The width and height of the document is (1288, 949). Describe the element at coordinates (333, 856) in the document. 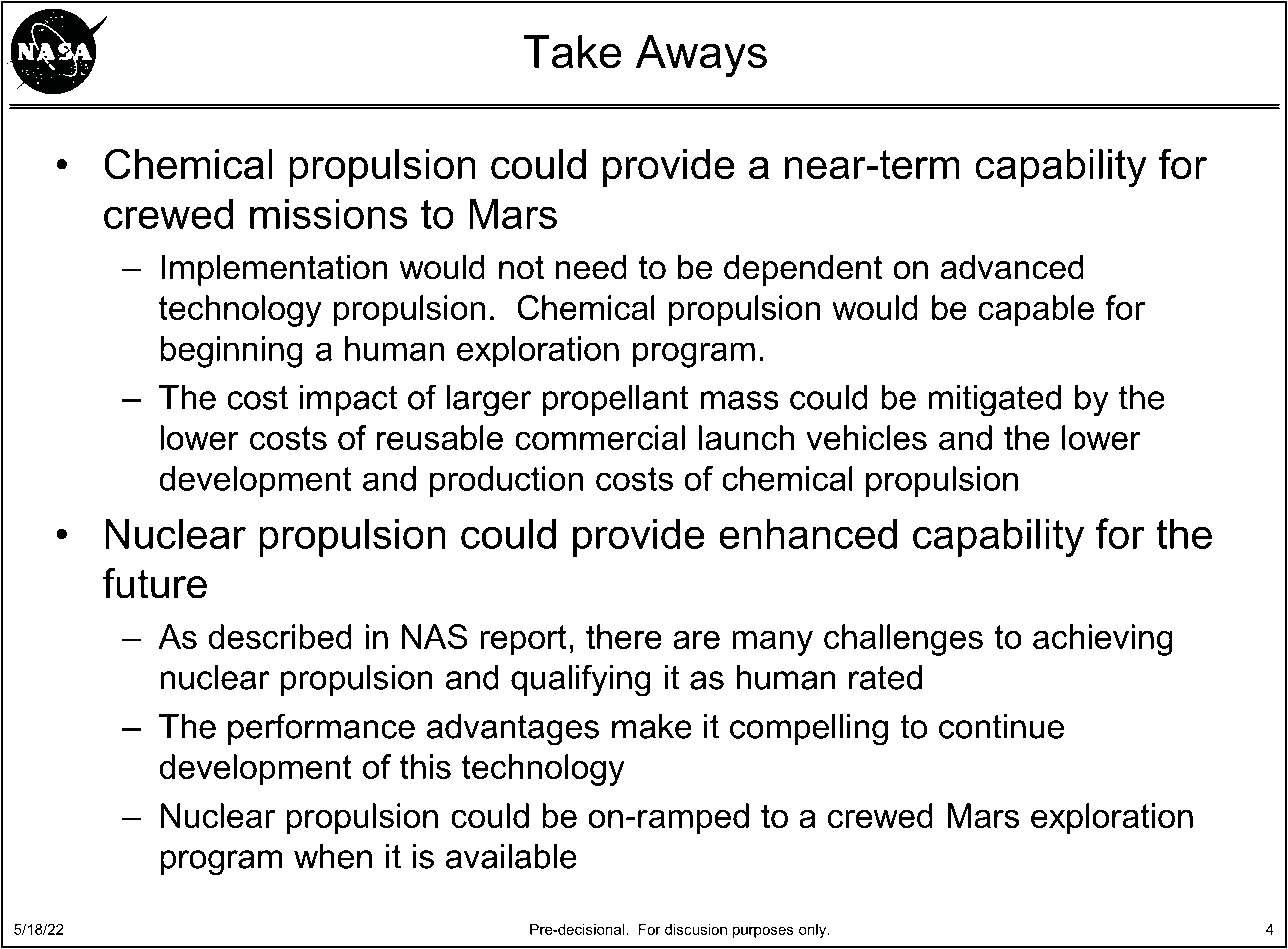

I see `when` at that location.
